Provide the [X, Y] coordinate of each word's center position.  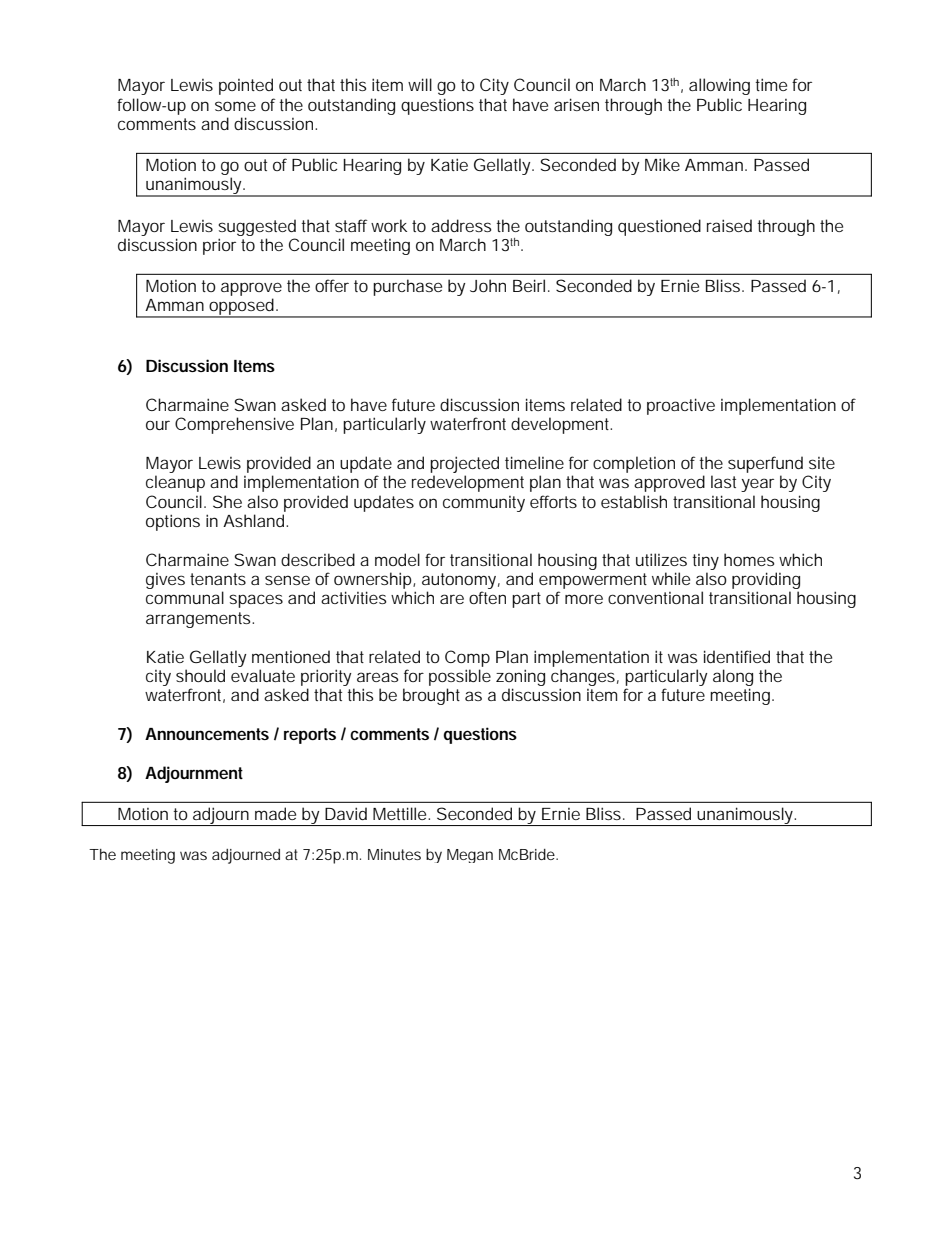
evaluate [263, 675]
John [488, 285]
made [275, 813]
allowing [719, 86]
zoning [520, 677]
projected [464, 464]
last [723, 481]
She [227, 501]
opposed [241, 308]
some [235, 106]
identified [737, 656]
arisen [576, 104]
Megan [470, 856]
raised [729, 225]
